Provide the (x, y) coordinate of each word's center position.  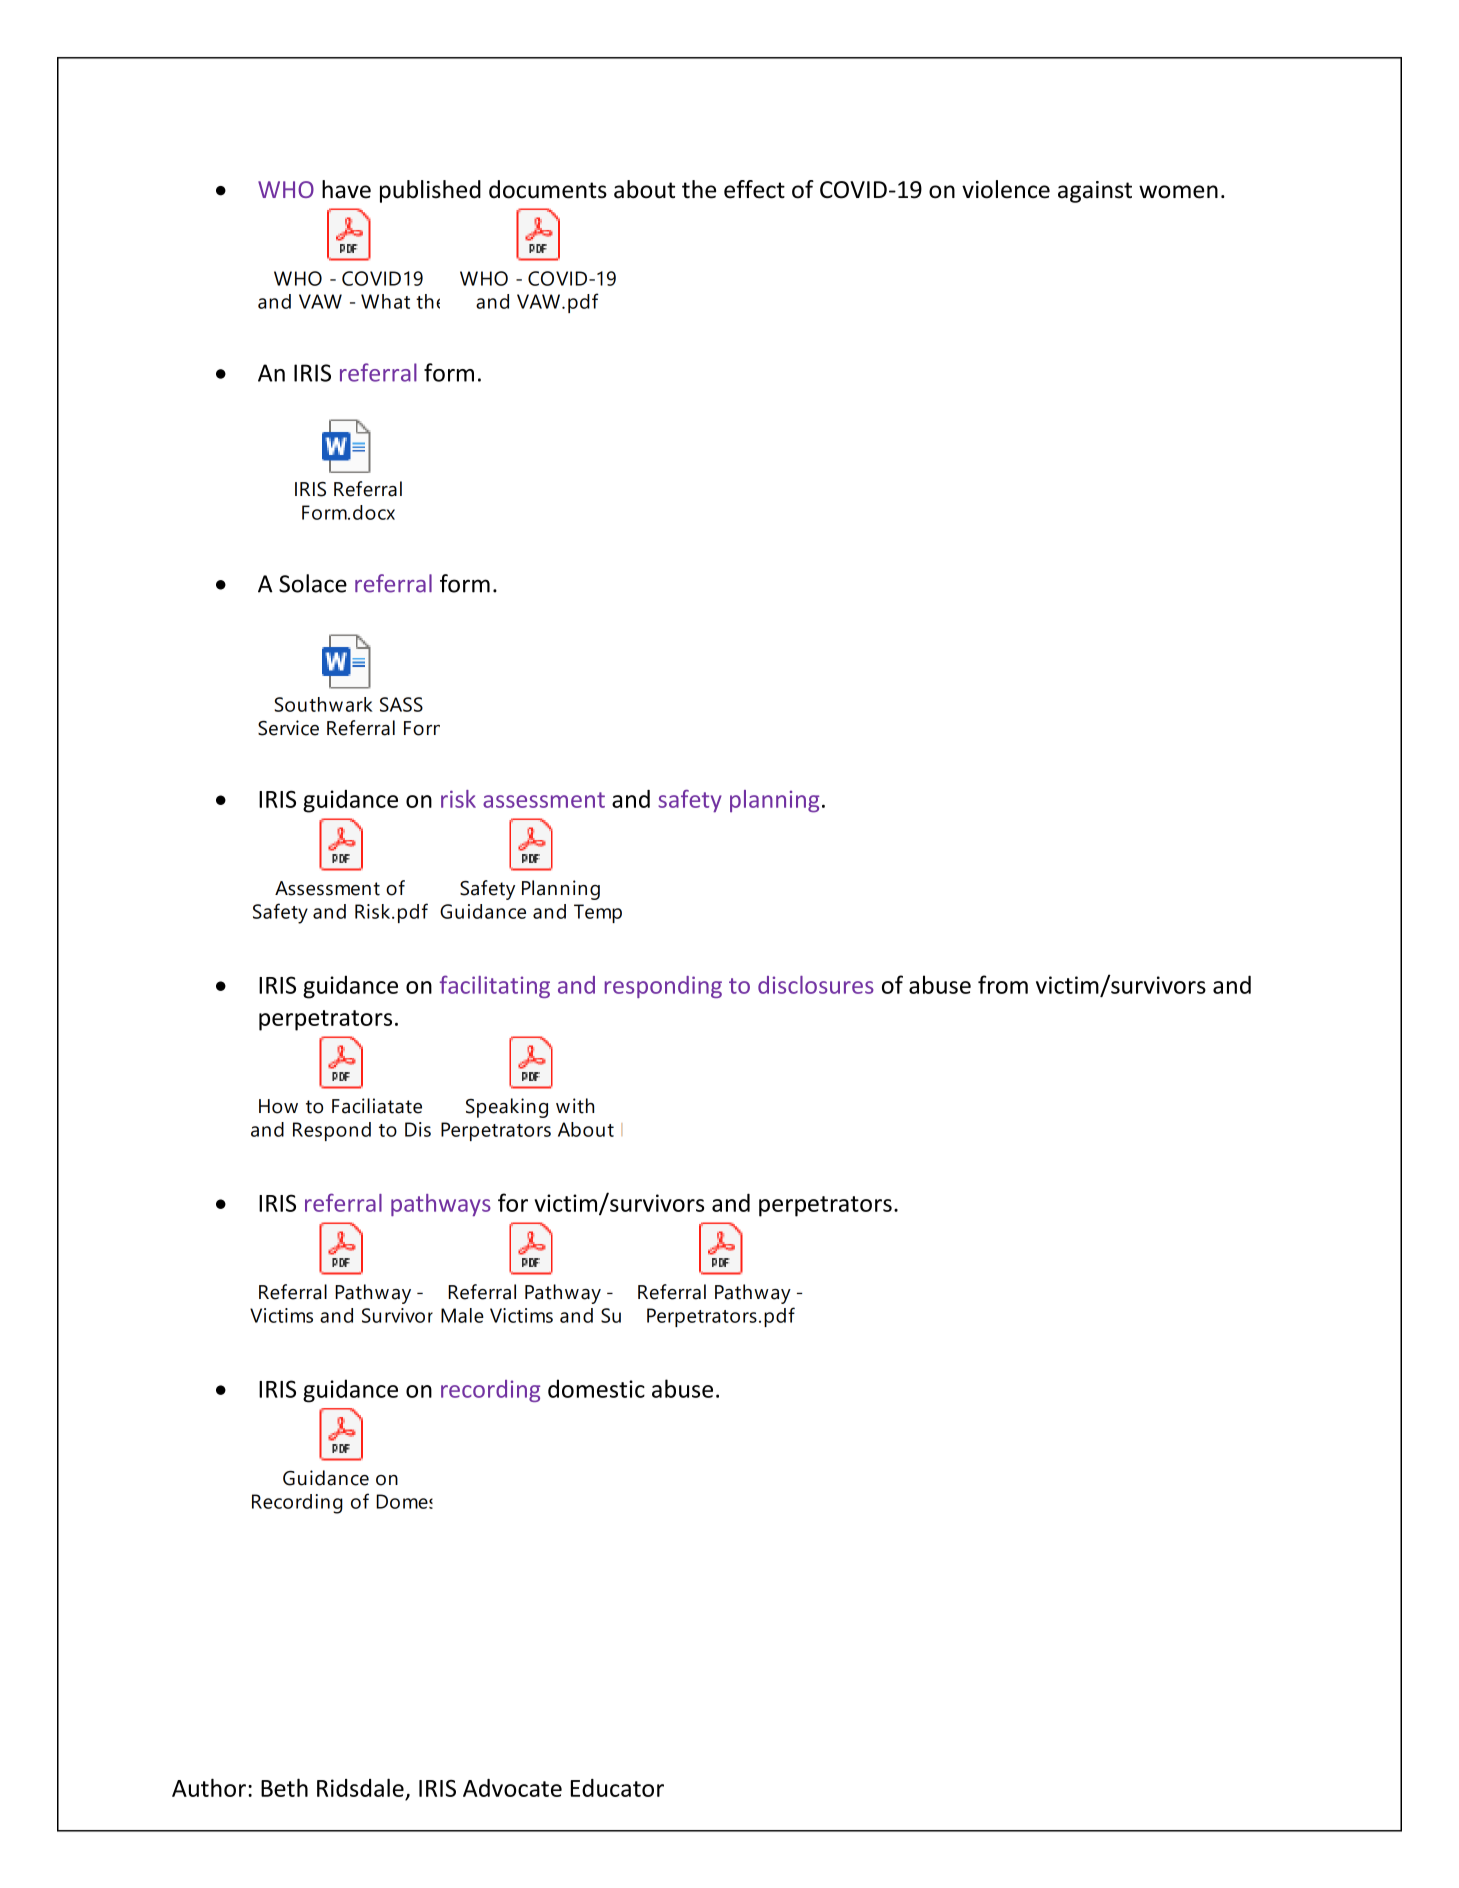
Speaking (507, 1108)
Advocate (512, 1788)
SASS (401, 704)
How (278, 1106)
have (346, 189)
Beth (284, 1787)
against (1095, 192)
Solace (313, 583)
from (1003, 984)
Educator (617, 1788)
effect (754, 189)
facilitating (495, 986)
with (575, 1106)
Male (462, 1315)
